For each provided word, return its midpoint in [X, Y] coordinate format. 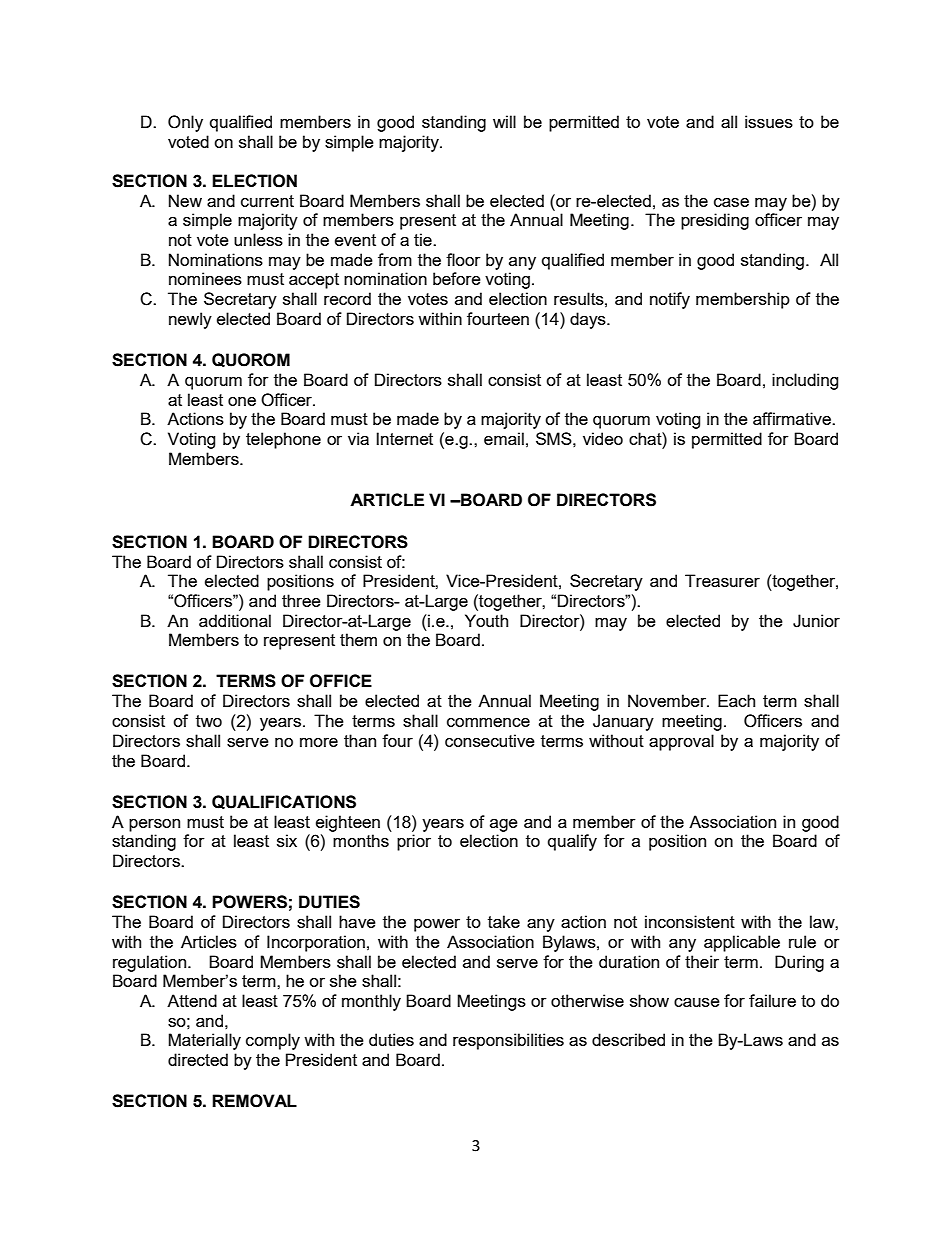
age [504, 825]
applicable [742, 943]
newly [190, 320]
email [504, 438]
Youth [486, 620]
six [287, 840]
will [504, 121]
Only [185, 123]
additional [235, 620]
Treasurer [722, 580]
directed [198, 1059]
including [805, 381]
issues [769, 121]
